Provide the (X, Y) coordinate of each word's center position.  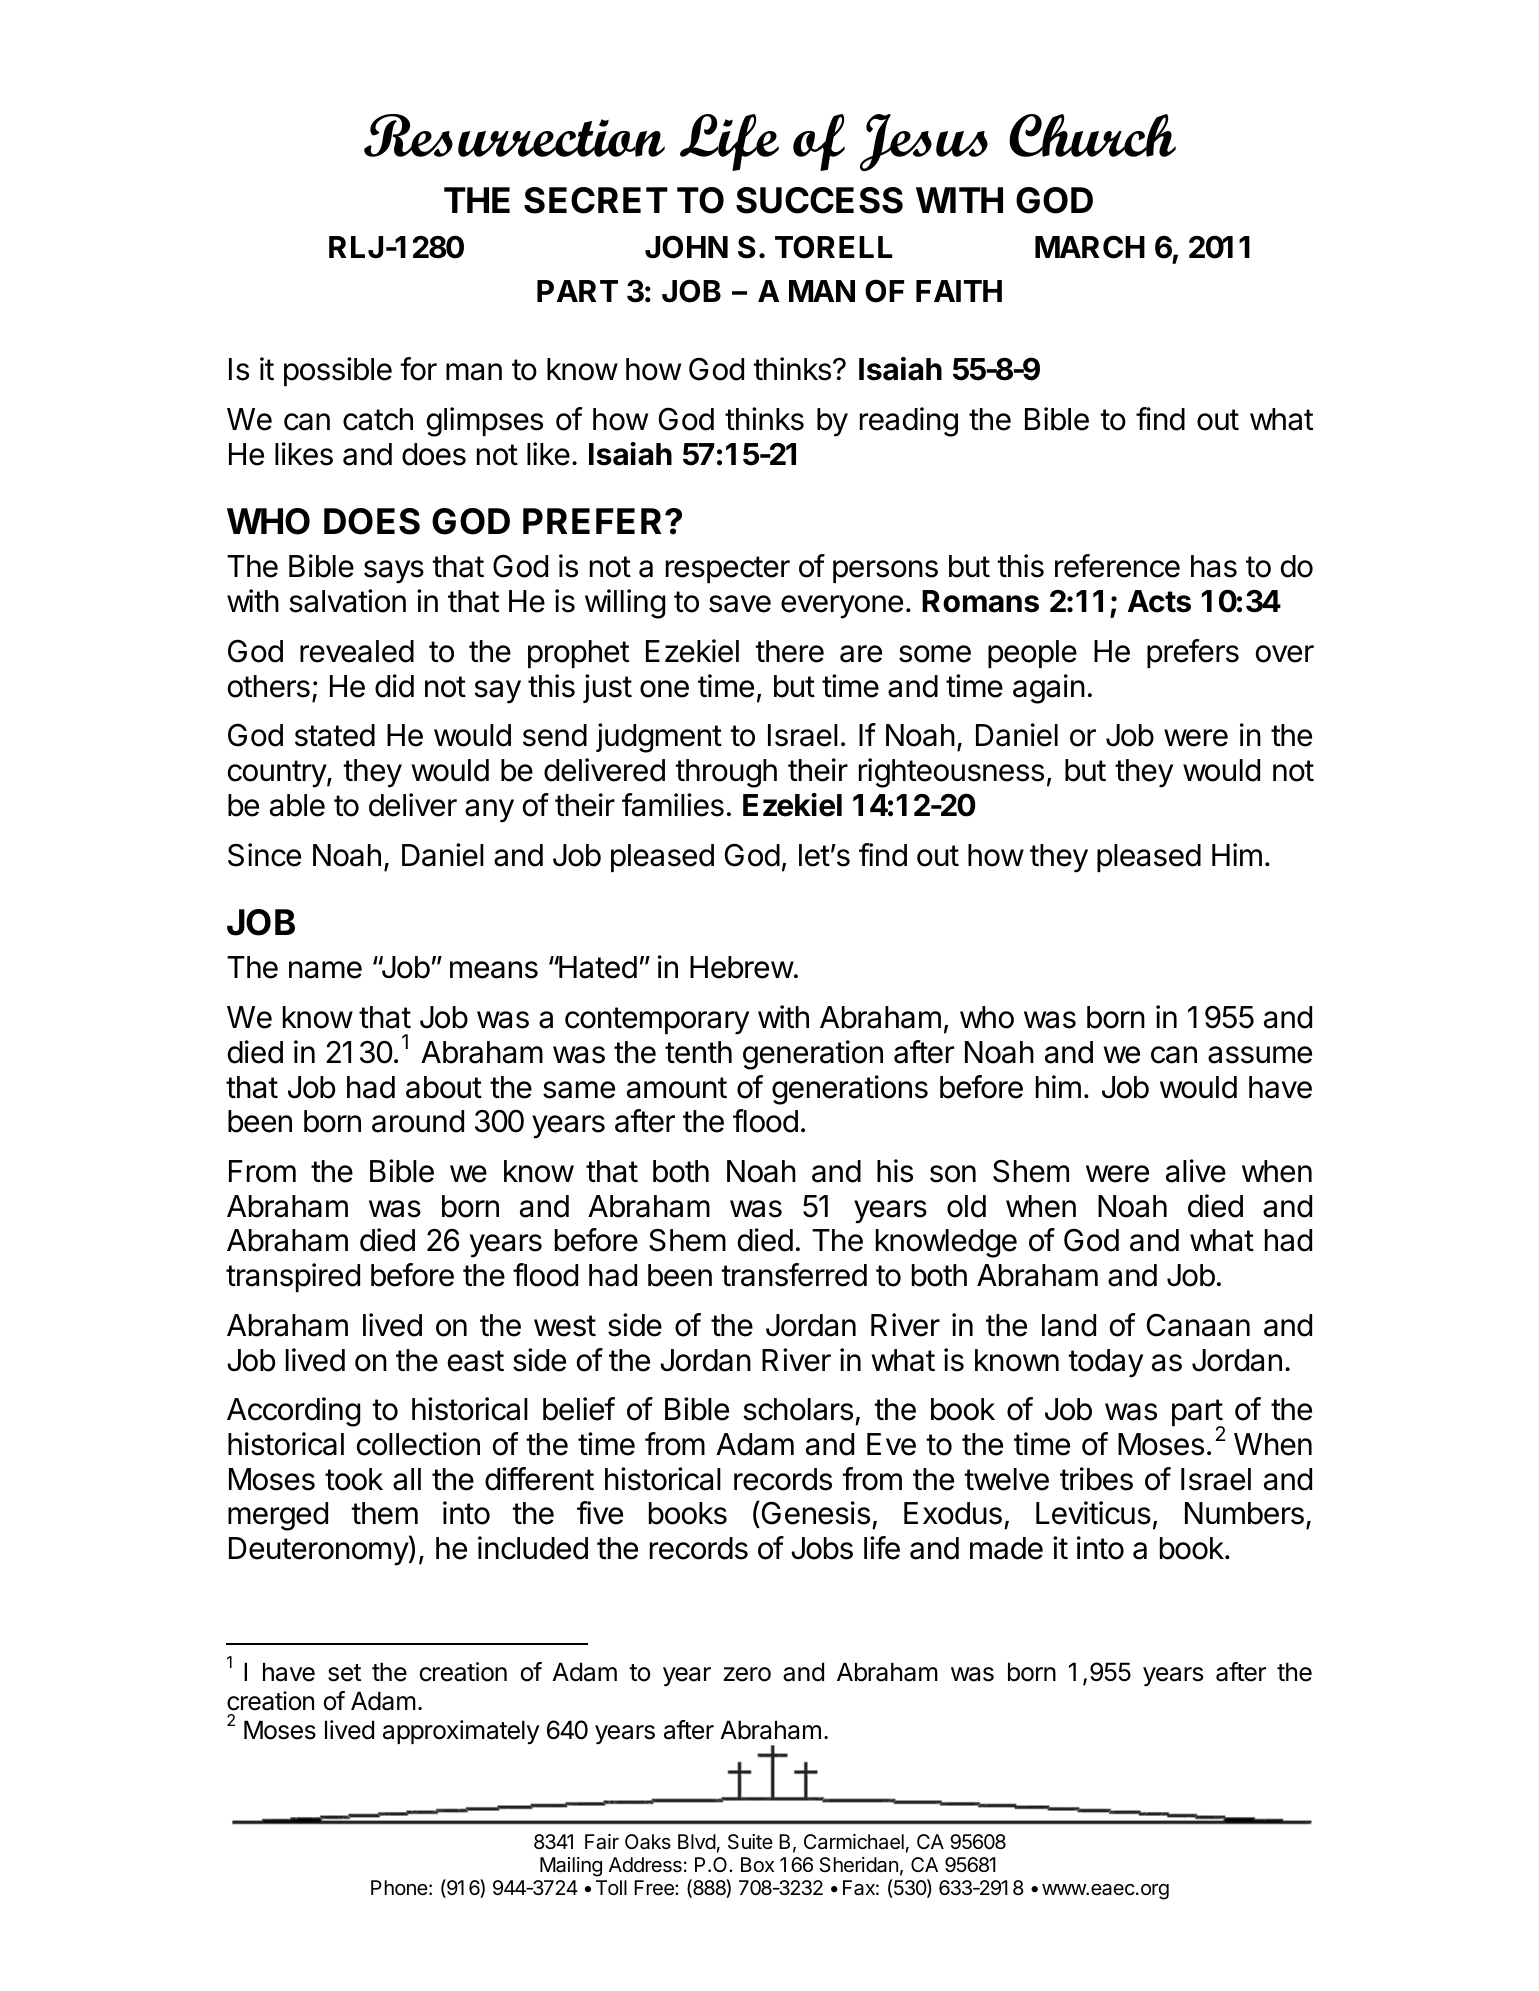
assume (1260, 1055)
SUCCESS (819, 200)
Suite (750, 1842)
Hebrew (742, 967)
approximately (461, 1732)
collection (418, 1444)
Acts (1159, 601)
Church (1092, 135)
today (1105, 1363)
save (740, 604)
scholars (798, 1409)
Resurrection (514, 135)
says (394, 572)
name (325, 970)
